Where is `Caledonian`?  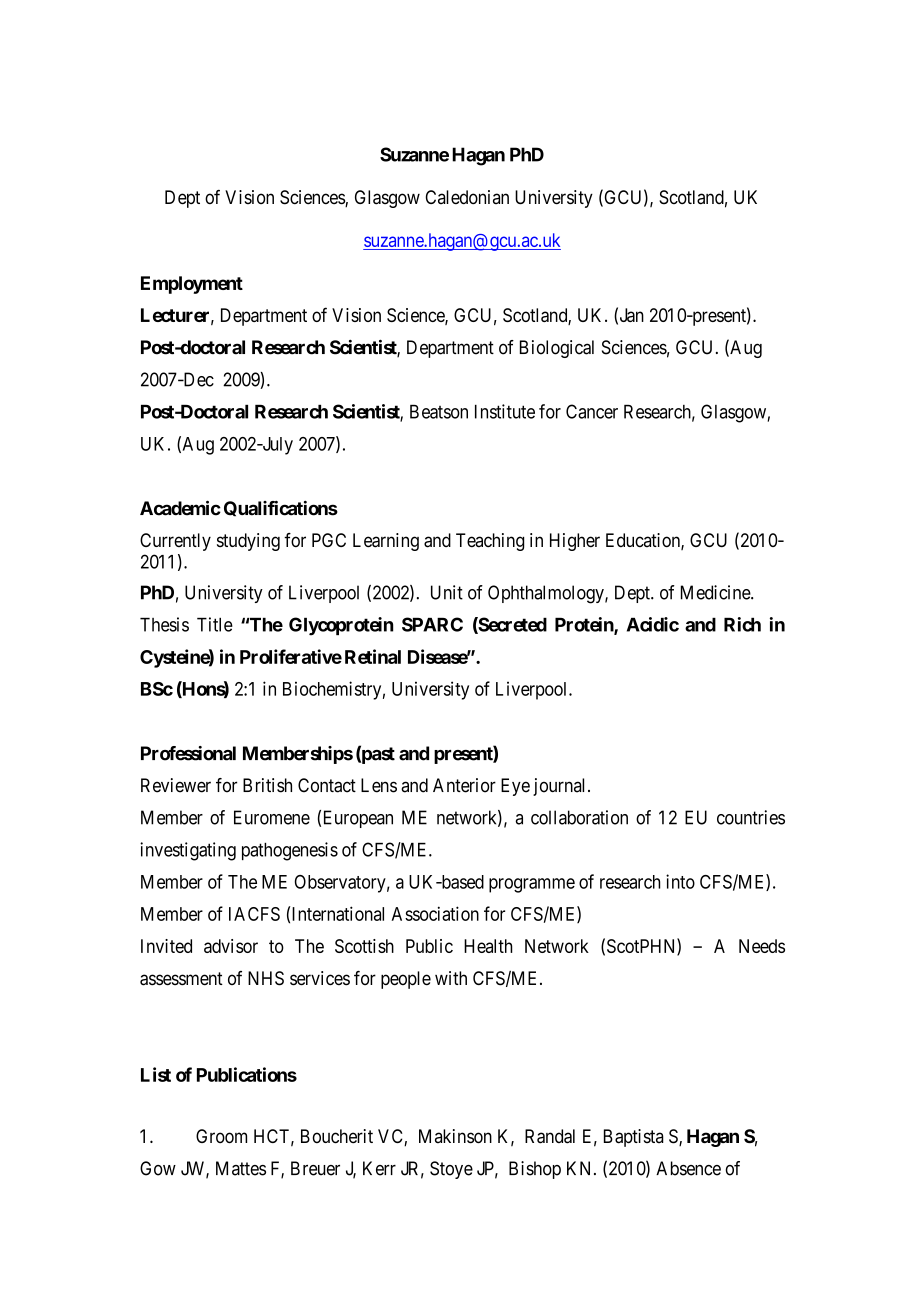 Caledonian is located at coordinates (467, 197).
